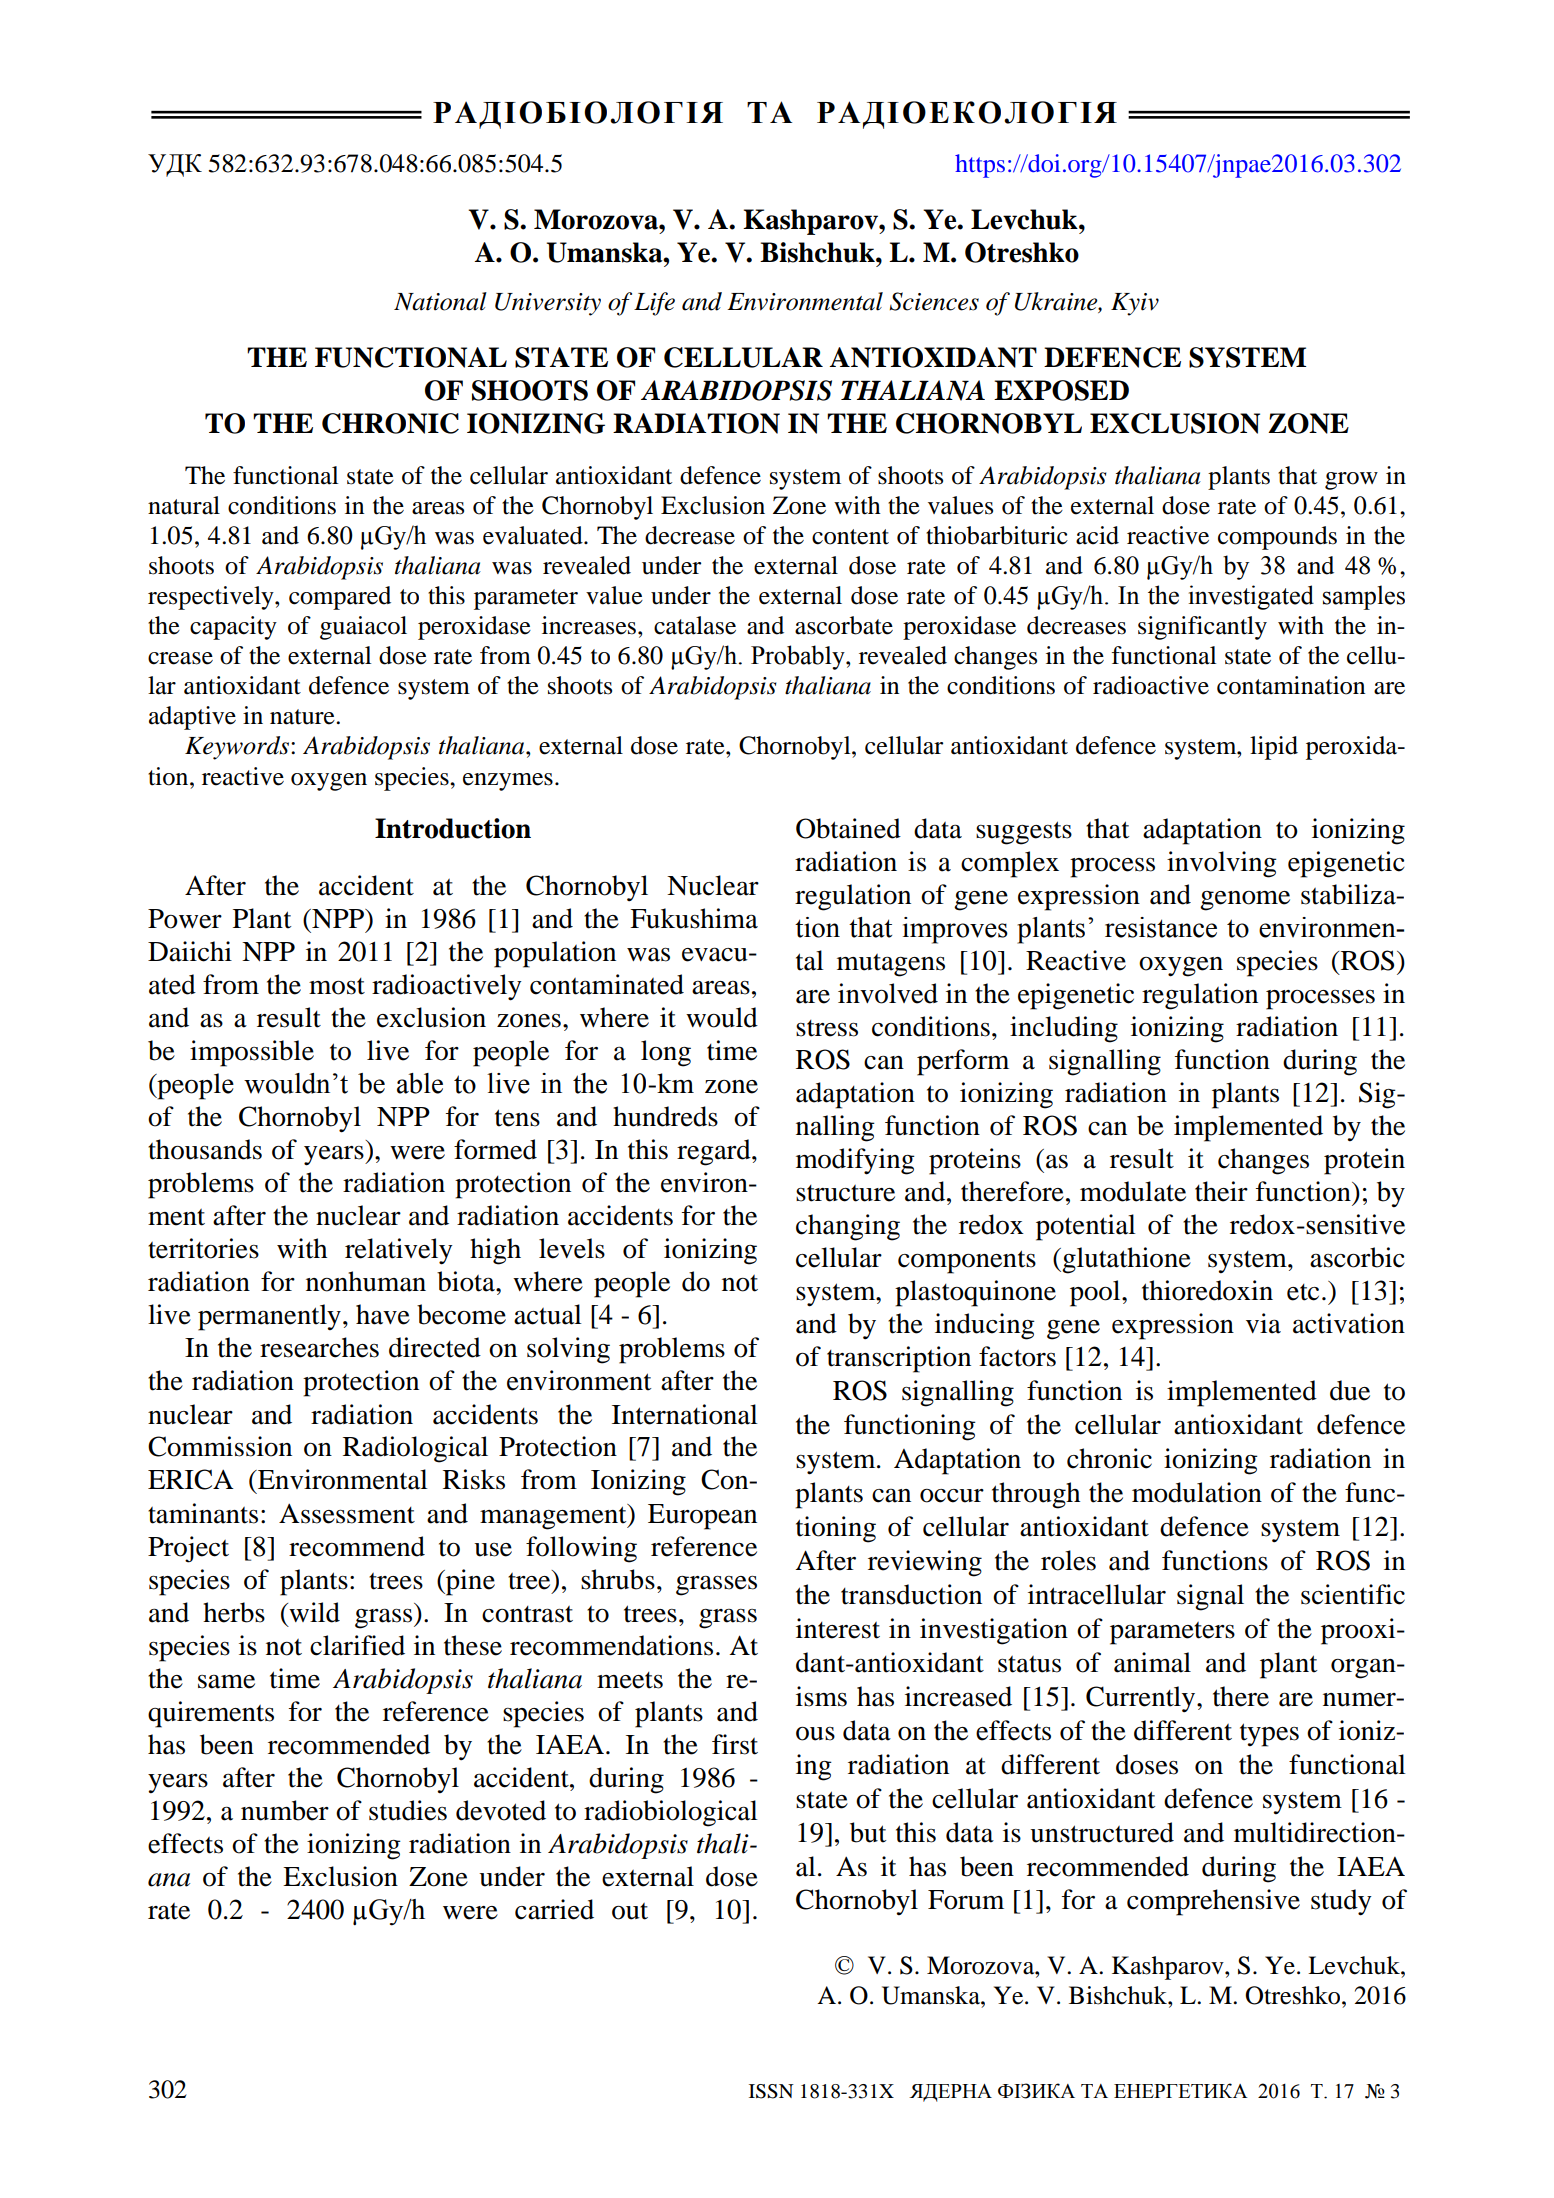  I want to click on Life, so click(654, 304).
